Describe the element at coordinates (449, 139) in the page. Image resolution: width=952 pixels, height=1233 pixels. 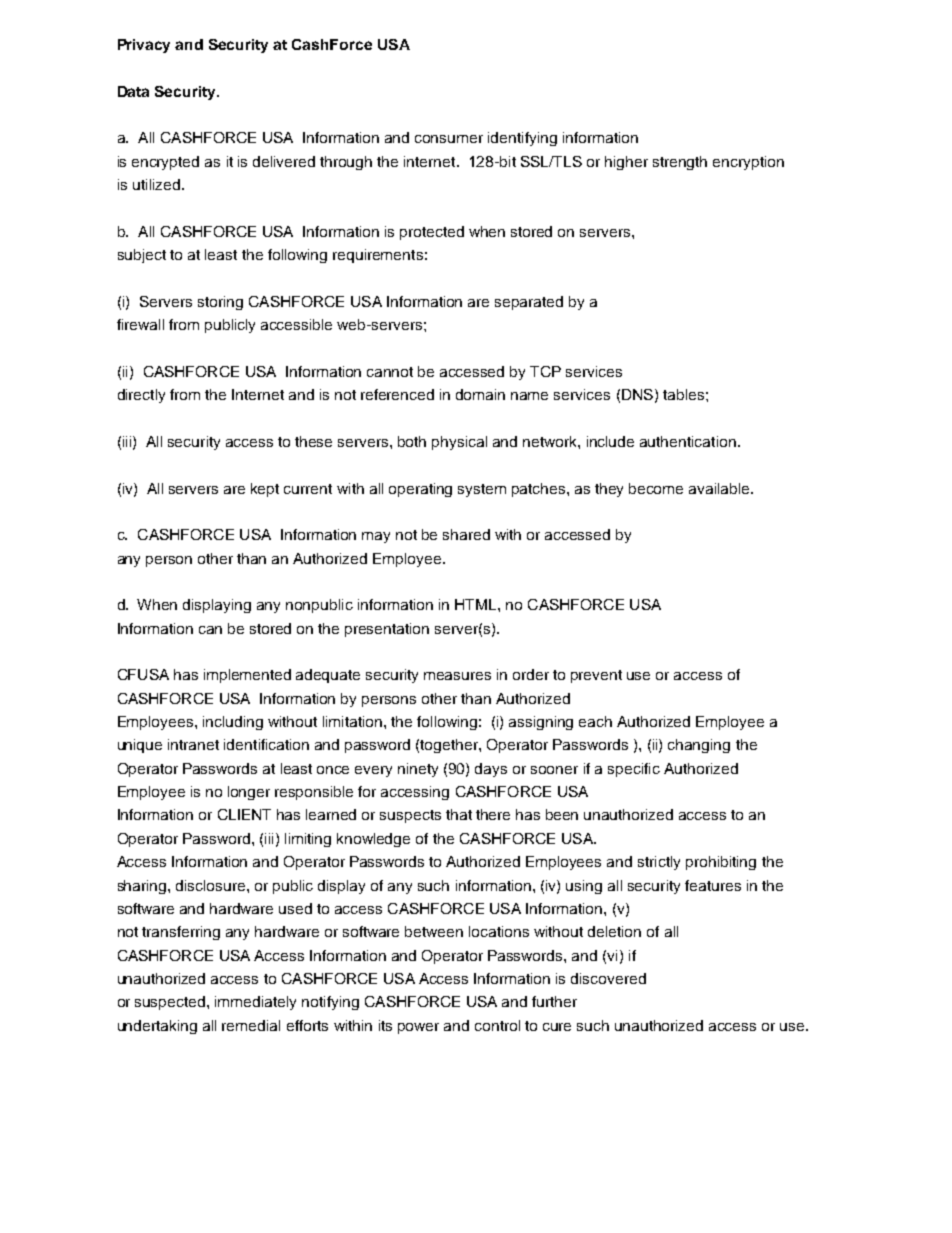
I see `consumer` at that location.
